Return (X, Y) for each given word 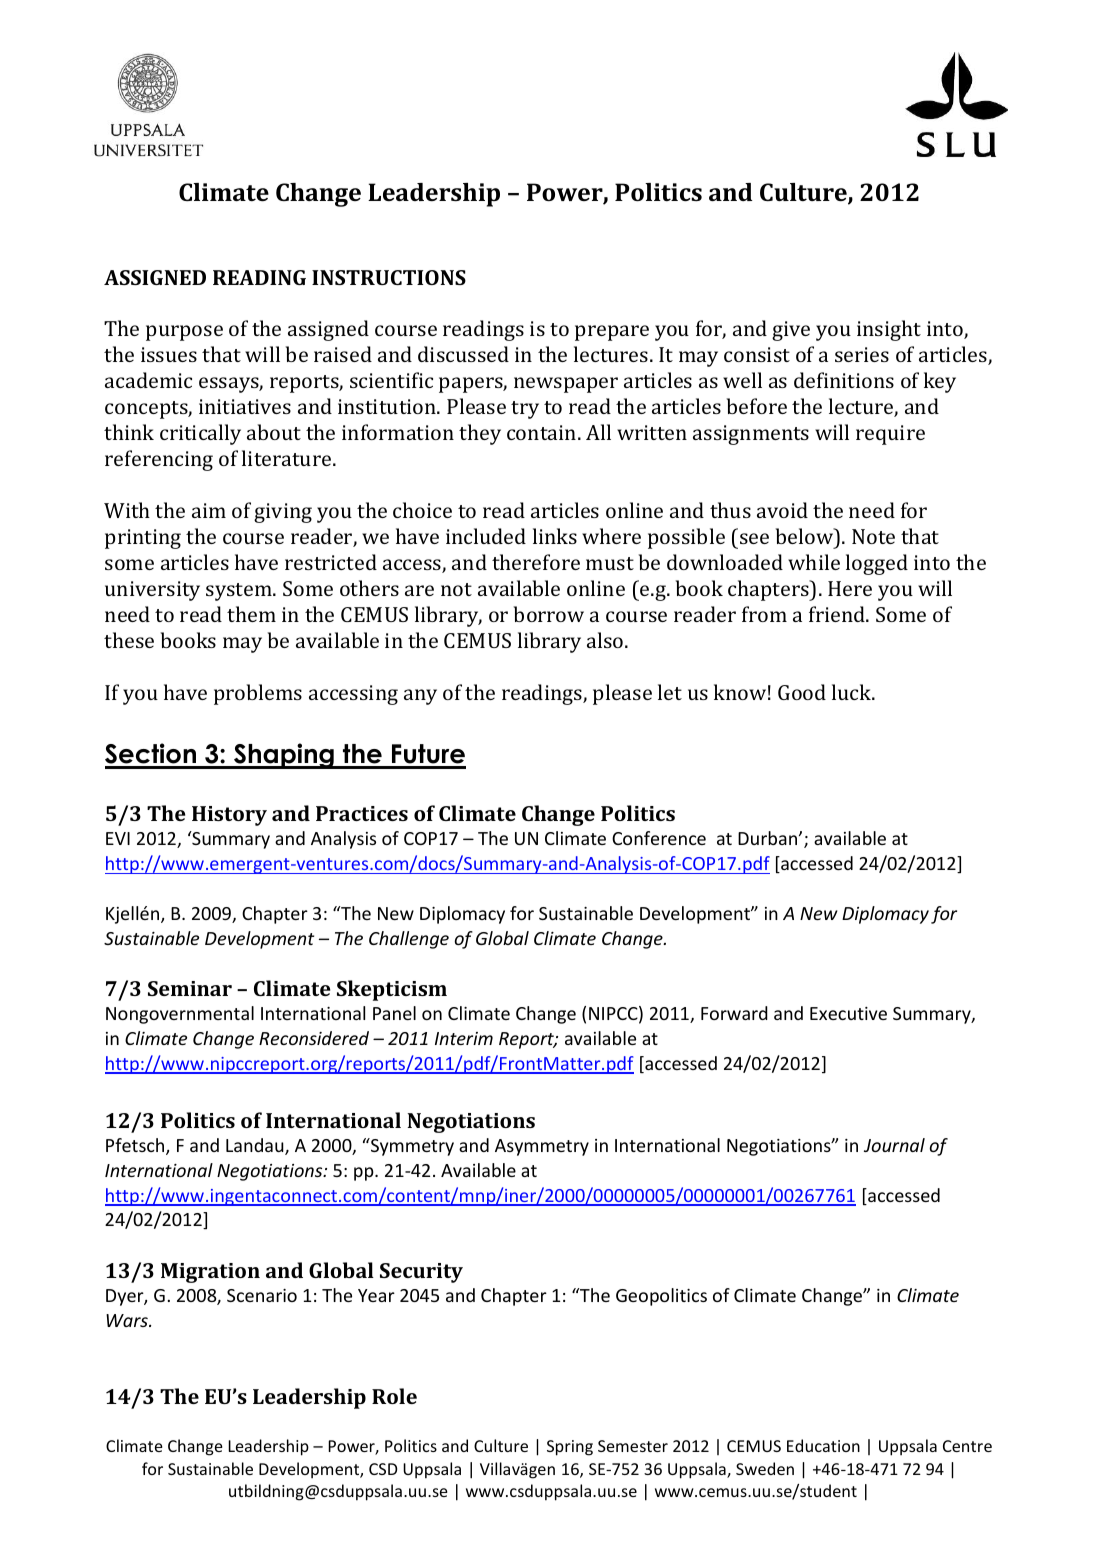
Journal (894, 1145)
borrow (549, 614)
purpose (184, 333)
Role (394, 1396)
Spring (570, 1448)
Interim (464, 1038)
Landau (256, 1146)
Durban (769, 838)
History (229, 816)
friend (838, 614)
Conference (659, 838)
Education (823, 1445)
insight (889, 330)
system (240, 592)
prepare (612, 333)
